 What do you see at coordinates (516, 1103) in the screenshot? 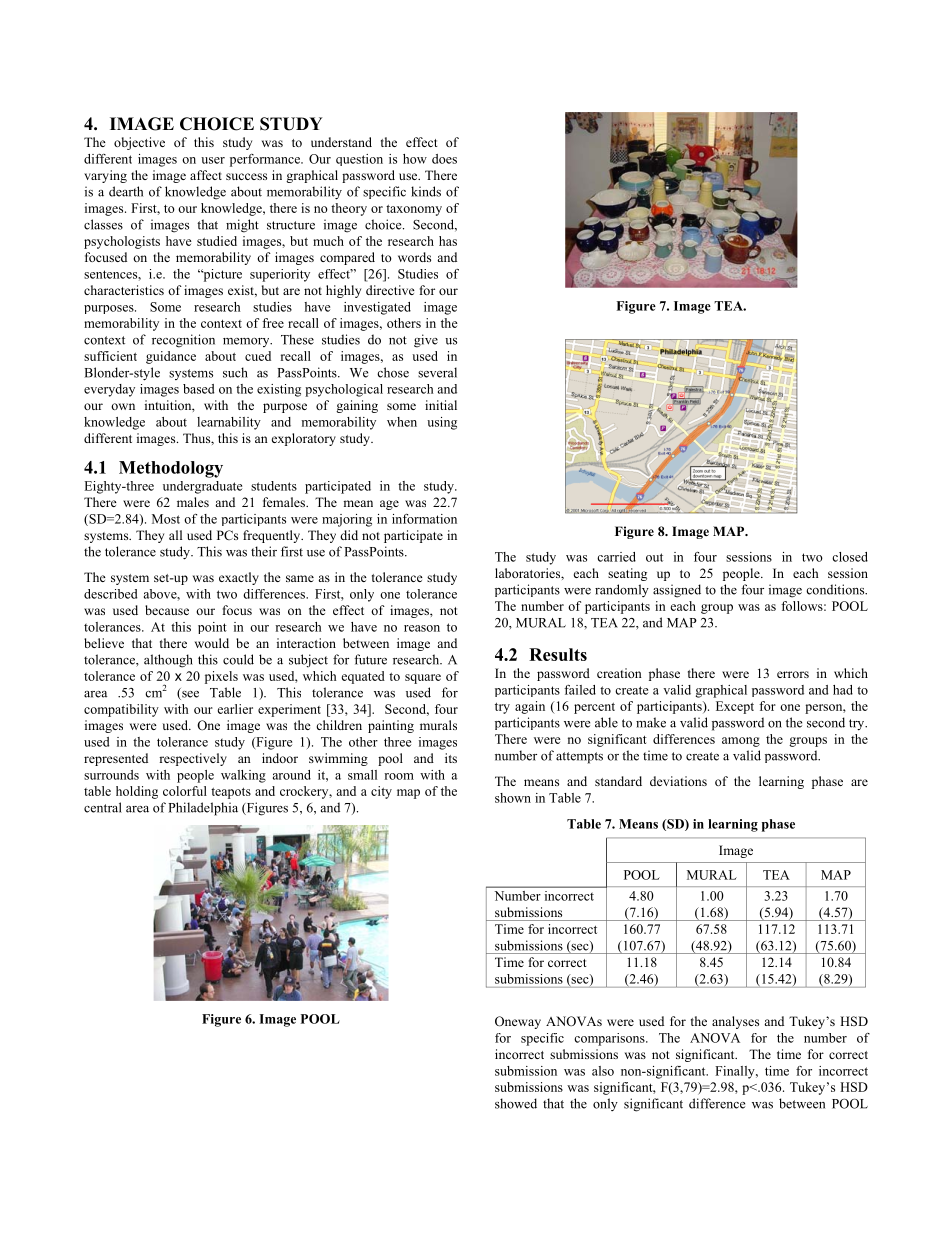
I see `showed` at bounding box center [516, 1103].
